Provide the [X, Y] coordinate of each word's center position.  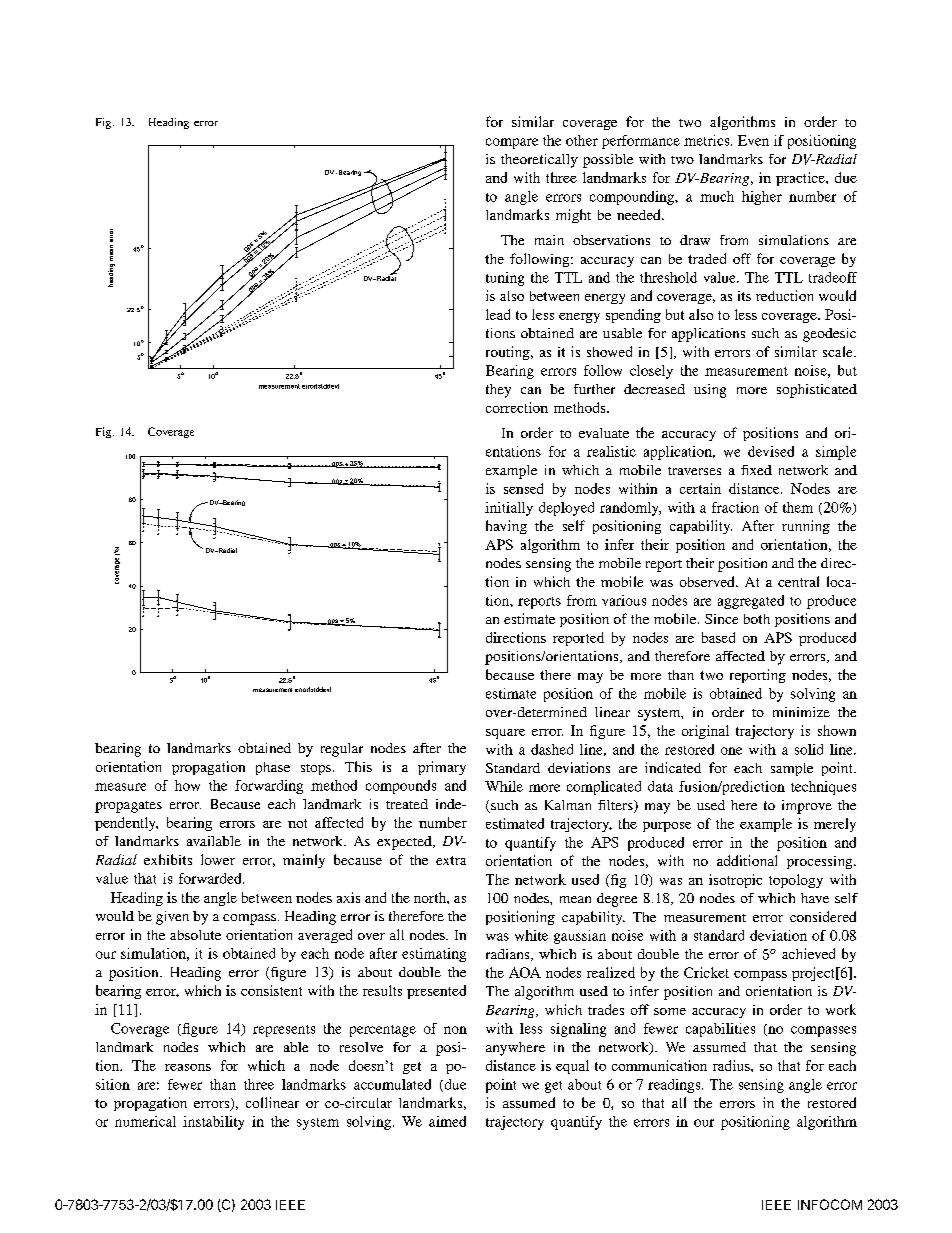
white [531, 935]
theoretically [539, 161]
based [718, 637]
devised [771, 451]
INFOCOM [830, 1204]
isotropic [735, 881]
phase [273, 768]
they [498, 391]
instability [213, 1123]
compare [512, 143]
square [505, 734]
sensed [523, 488]
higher [762, 198]
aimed [447, 1121]
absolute [195, 935]
